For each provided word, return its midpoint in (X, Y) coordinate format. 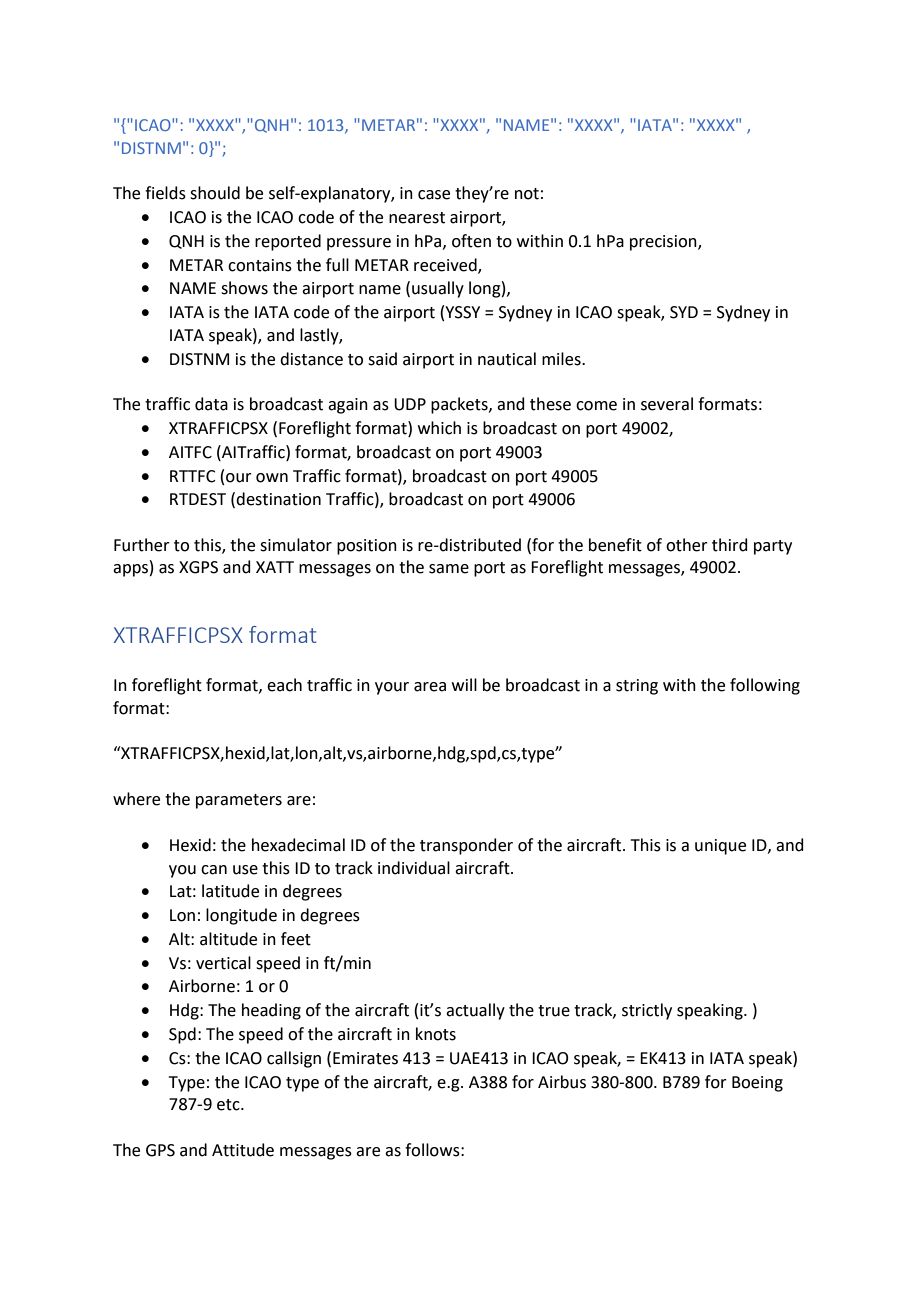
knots (436, 1034)
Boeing (757, 1084)
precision (664, 243)
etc (229, 1105)
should (215, 193)
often (471, 241)
